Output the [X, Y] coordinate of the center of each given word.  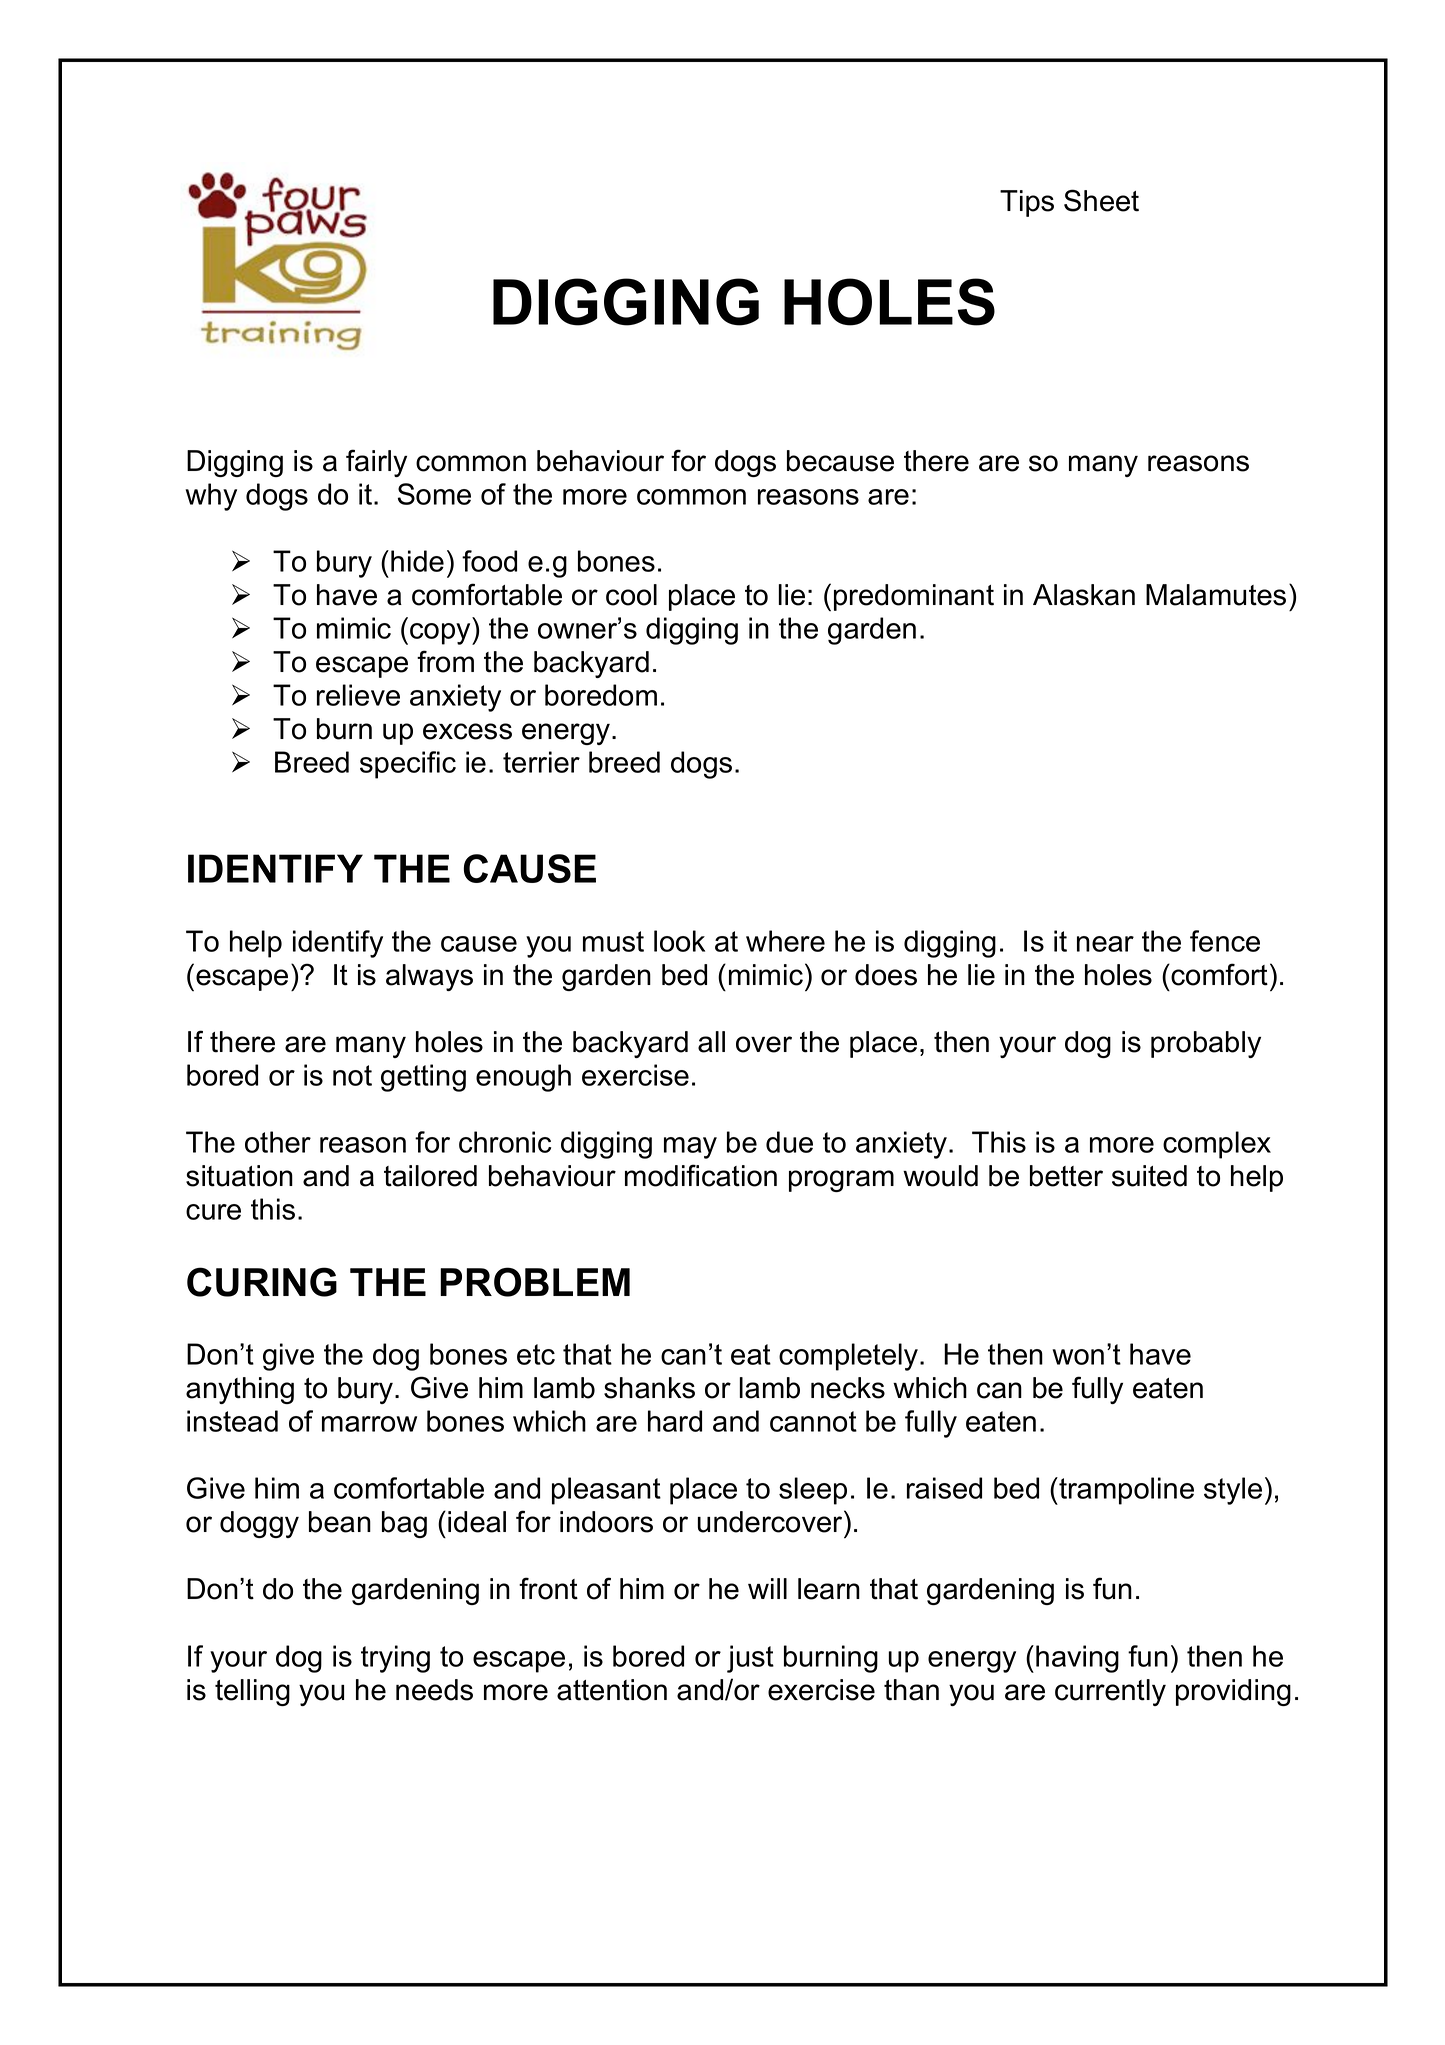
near [1105, 944]
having [1077, 1659]
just [750, 1659]
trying [395, 1659]
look [679, 941]
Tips [1027, 203]
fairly [376, 463]
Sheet [1101, 200]
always [429, 977]
